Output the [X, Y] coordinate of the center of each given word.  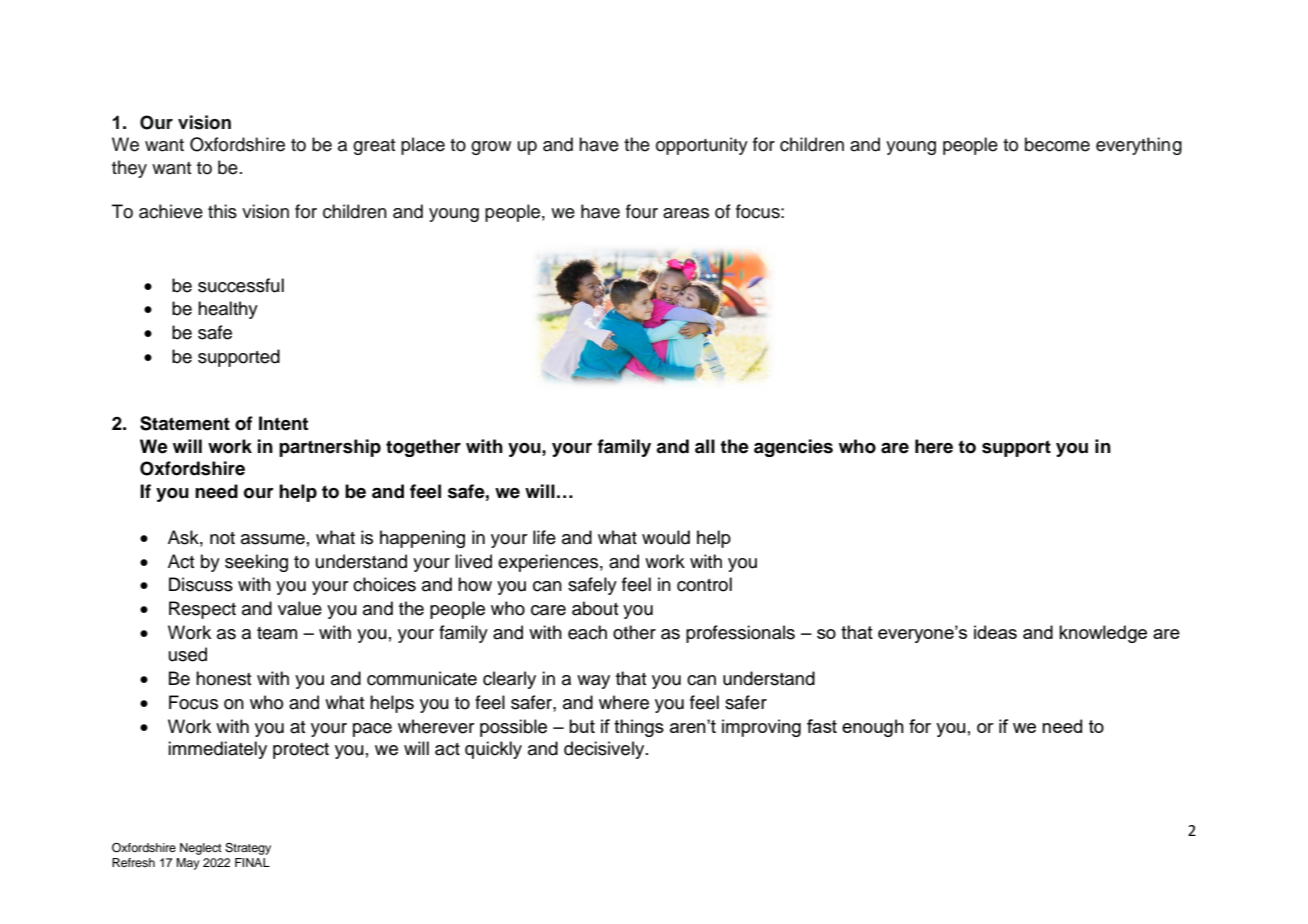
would [666, 537]
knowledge [1103, 634]
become [1057, 144]
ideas [995, 632]
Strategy [248, 849]
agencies [793, 448]
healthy [228, 310]
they [129, 169]
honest [224, 678]
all [705, 446]
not [222, 538]
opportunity [702, 146]
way [593, 682]
